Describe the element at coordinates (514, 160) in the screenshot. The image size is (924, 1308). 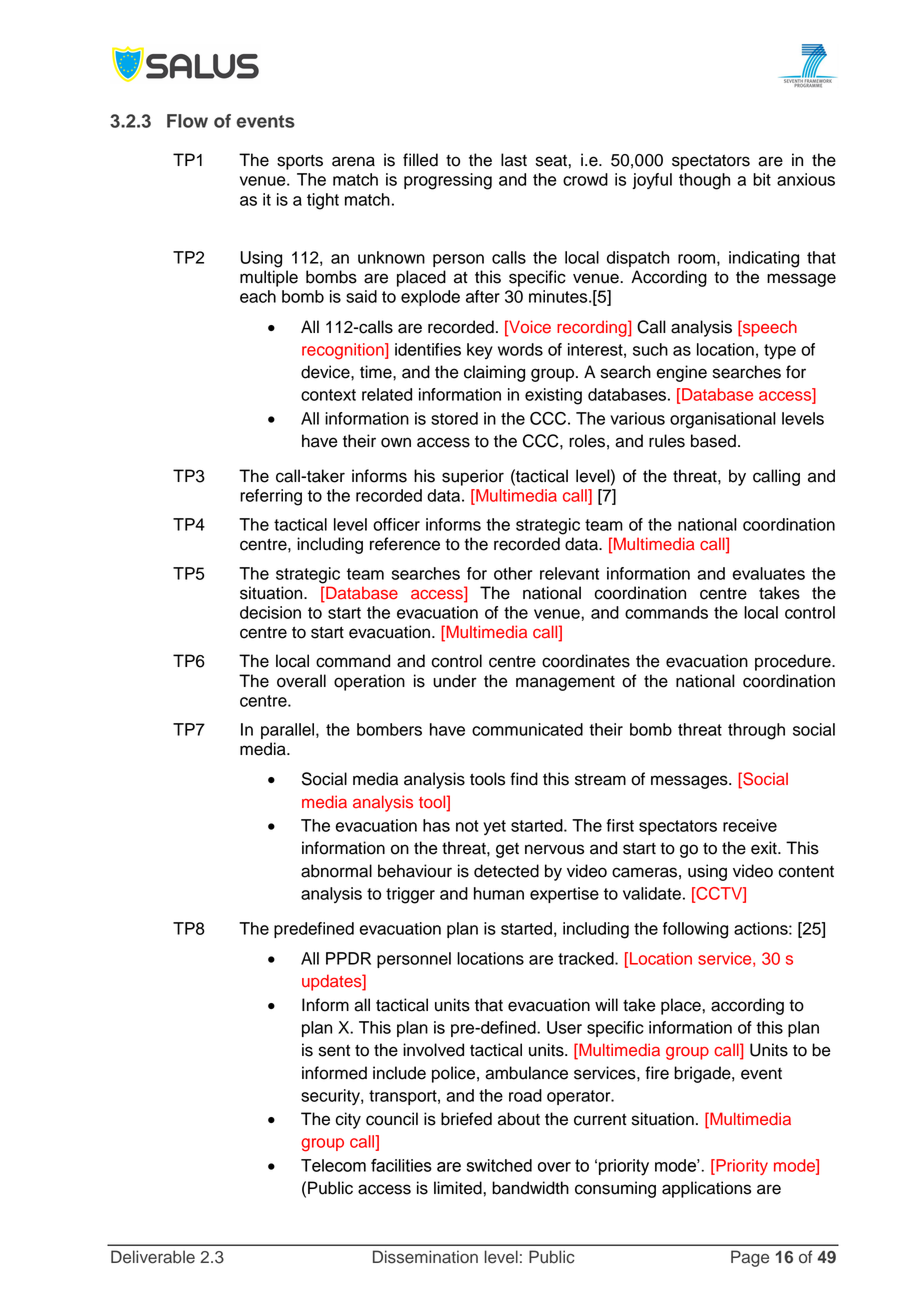
I see `last` at that location.
